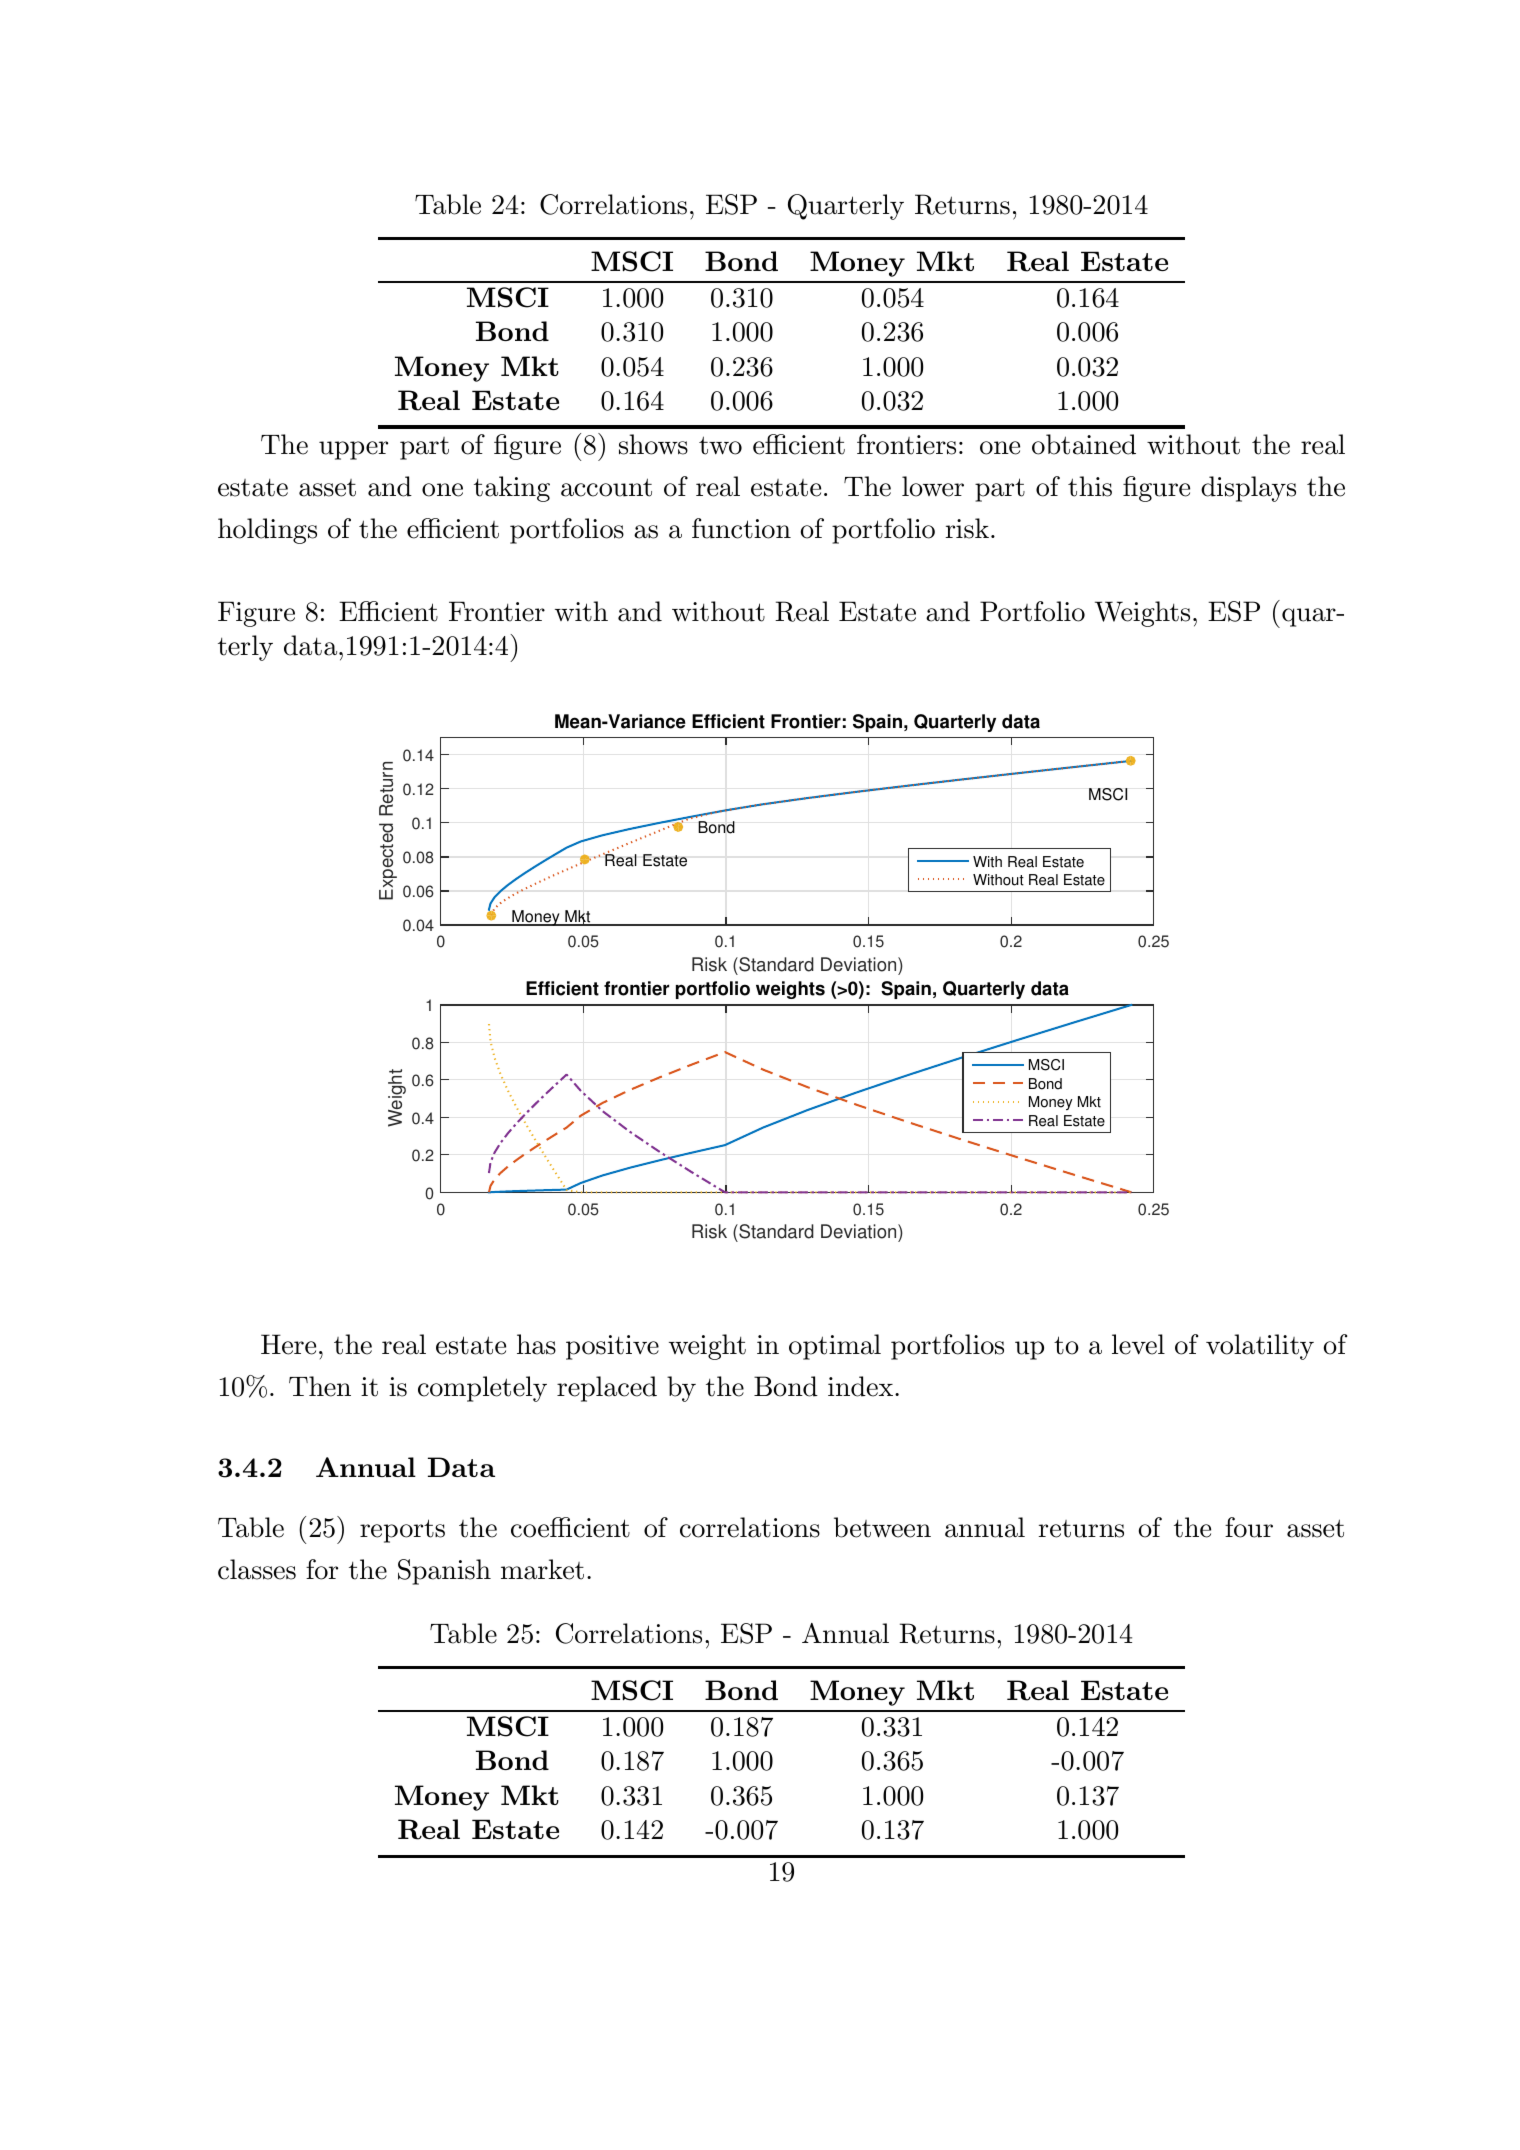 This screenshot has width=1520, height=2150. I want to click on upper, so click(353, 450).
